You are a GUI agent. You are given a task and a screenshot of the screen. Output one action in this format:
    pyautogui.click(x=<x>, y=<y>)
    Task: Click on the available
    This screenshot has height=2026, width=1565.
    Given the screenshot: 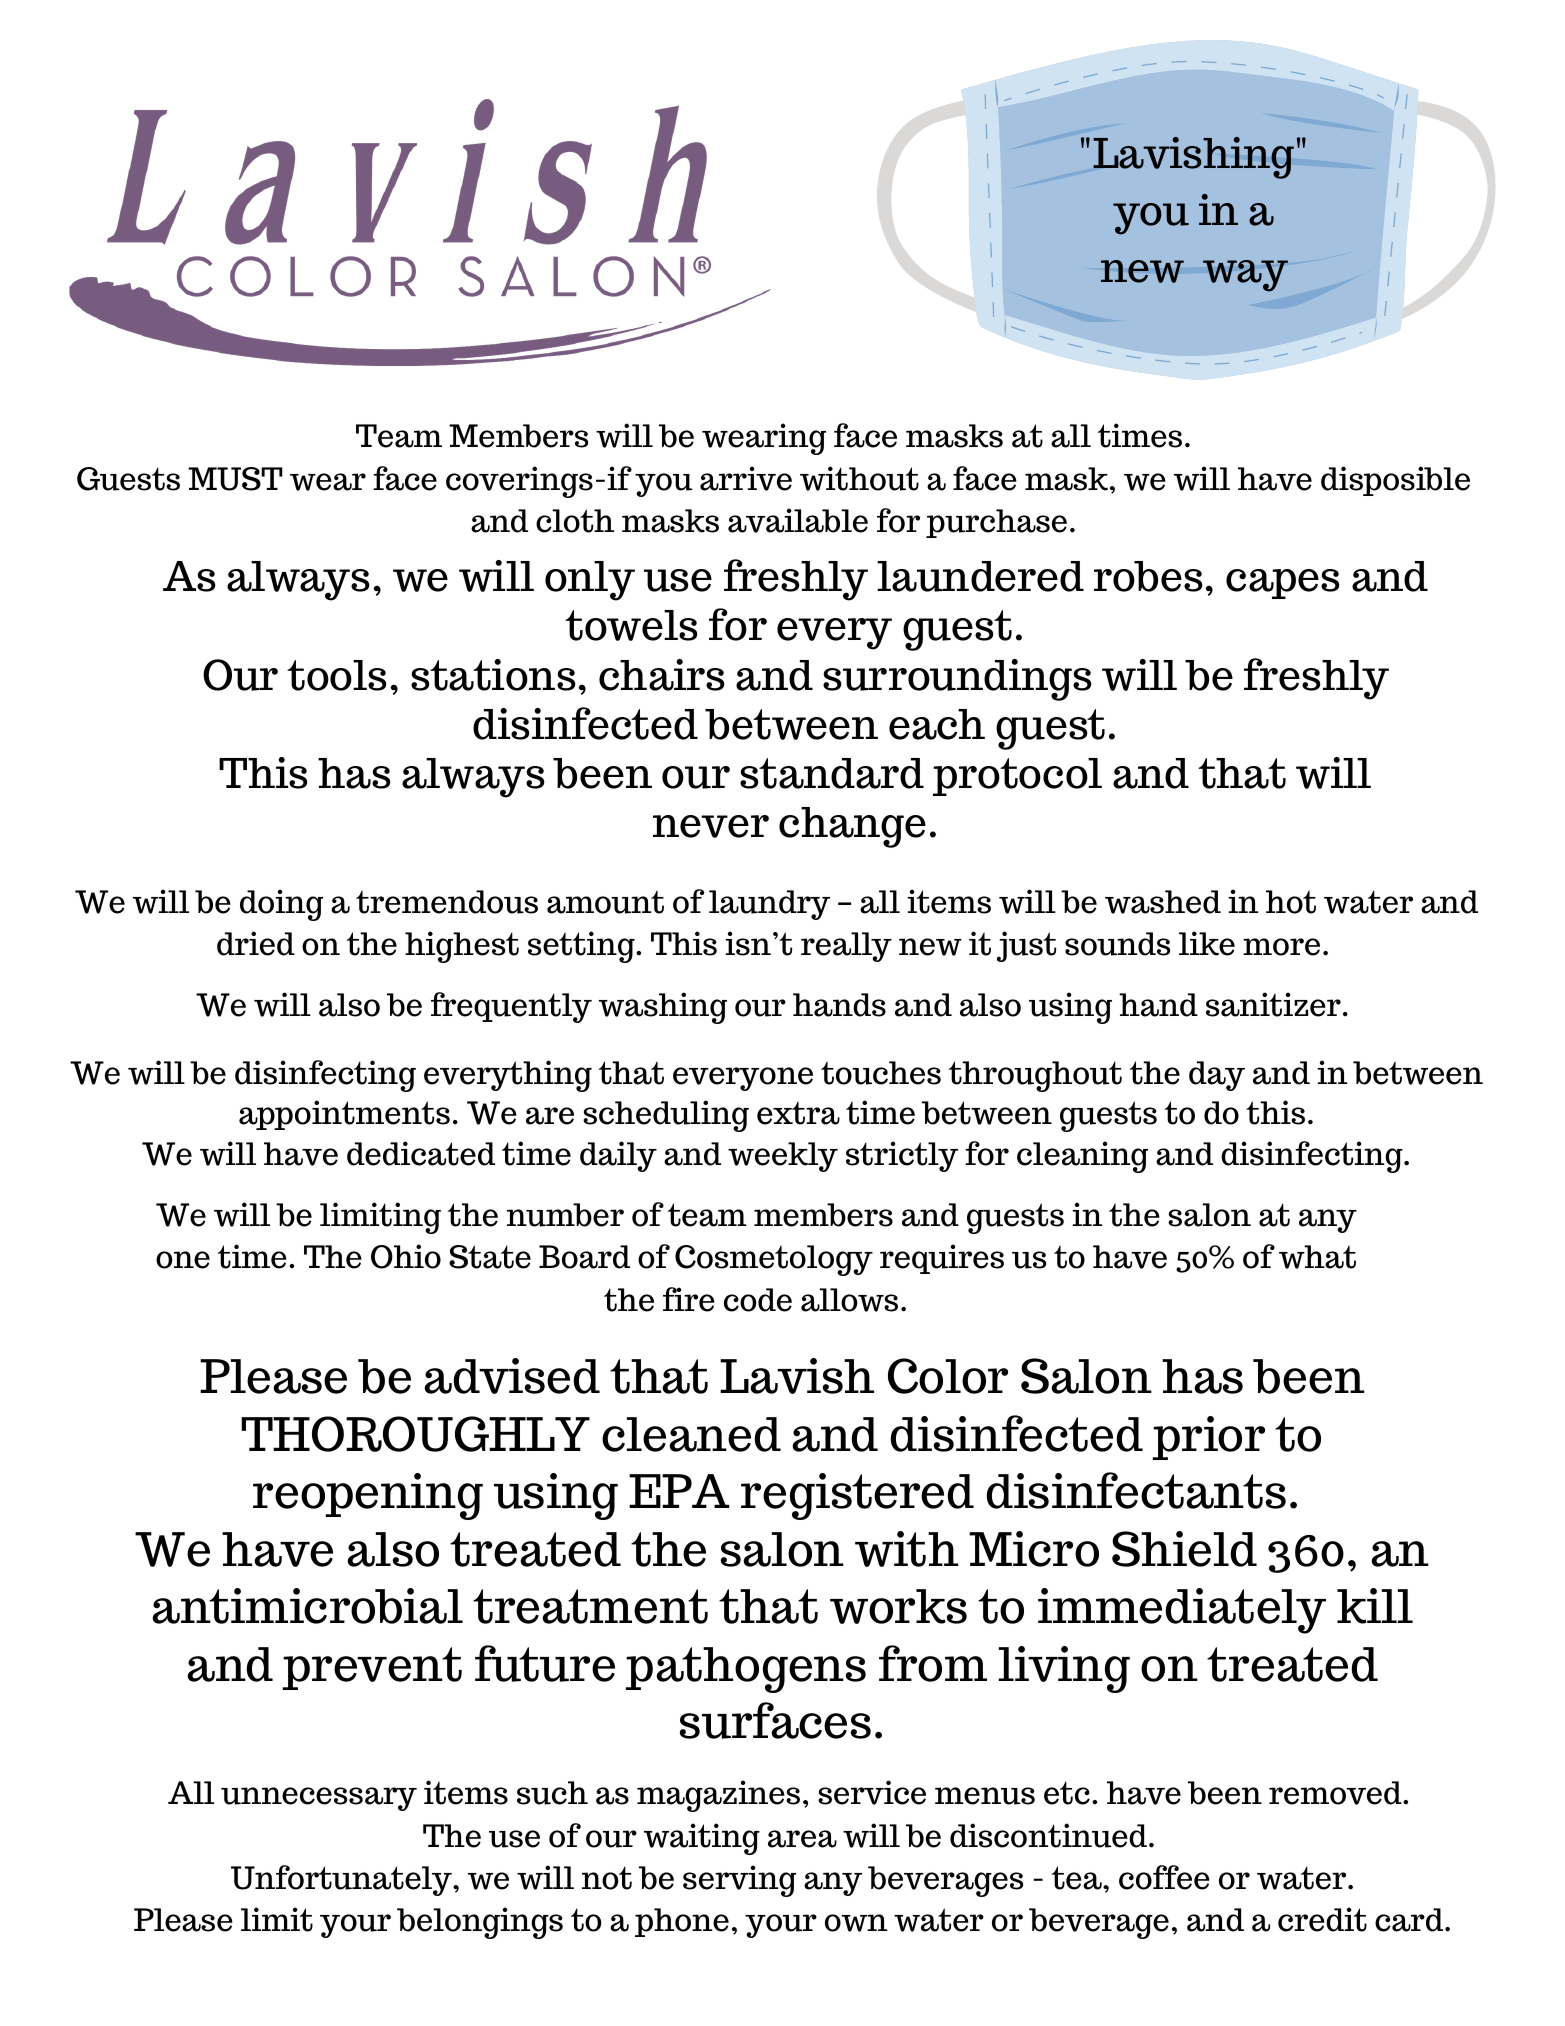 What is the action you would take?
    pyautogui.click(x=798, y=520)
